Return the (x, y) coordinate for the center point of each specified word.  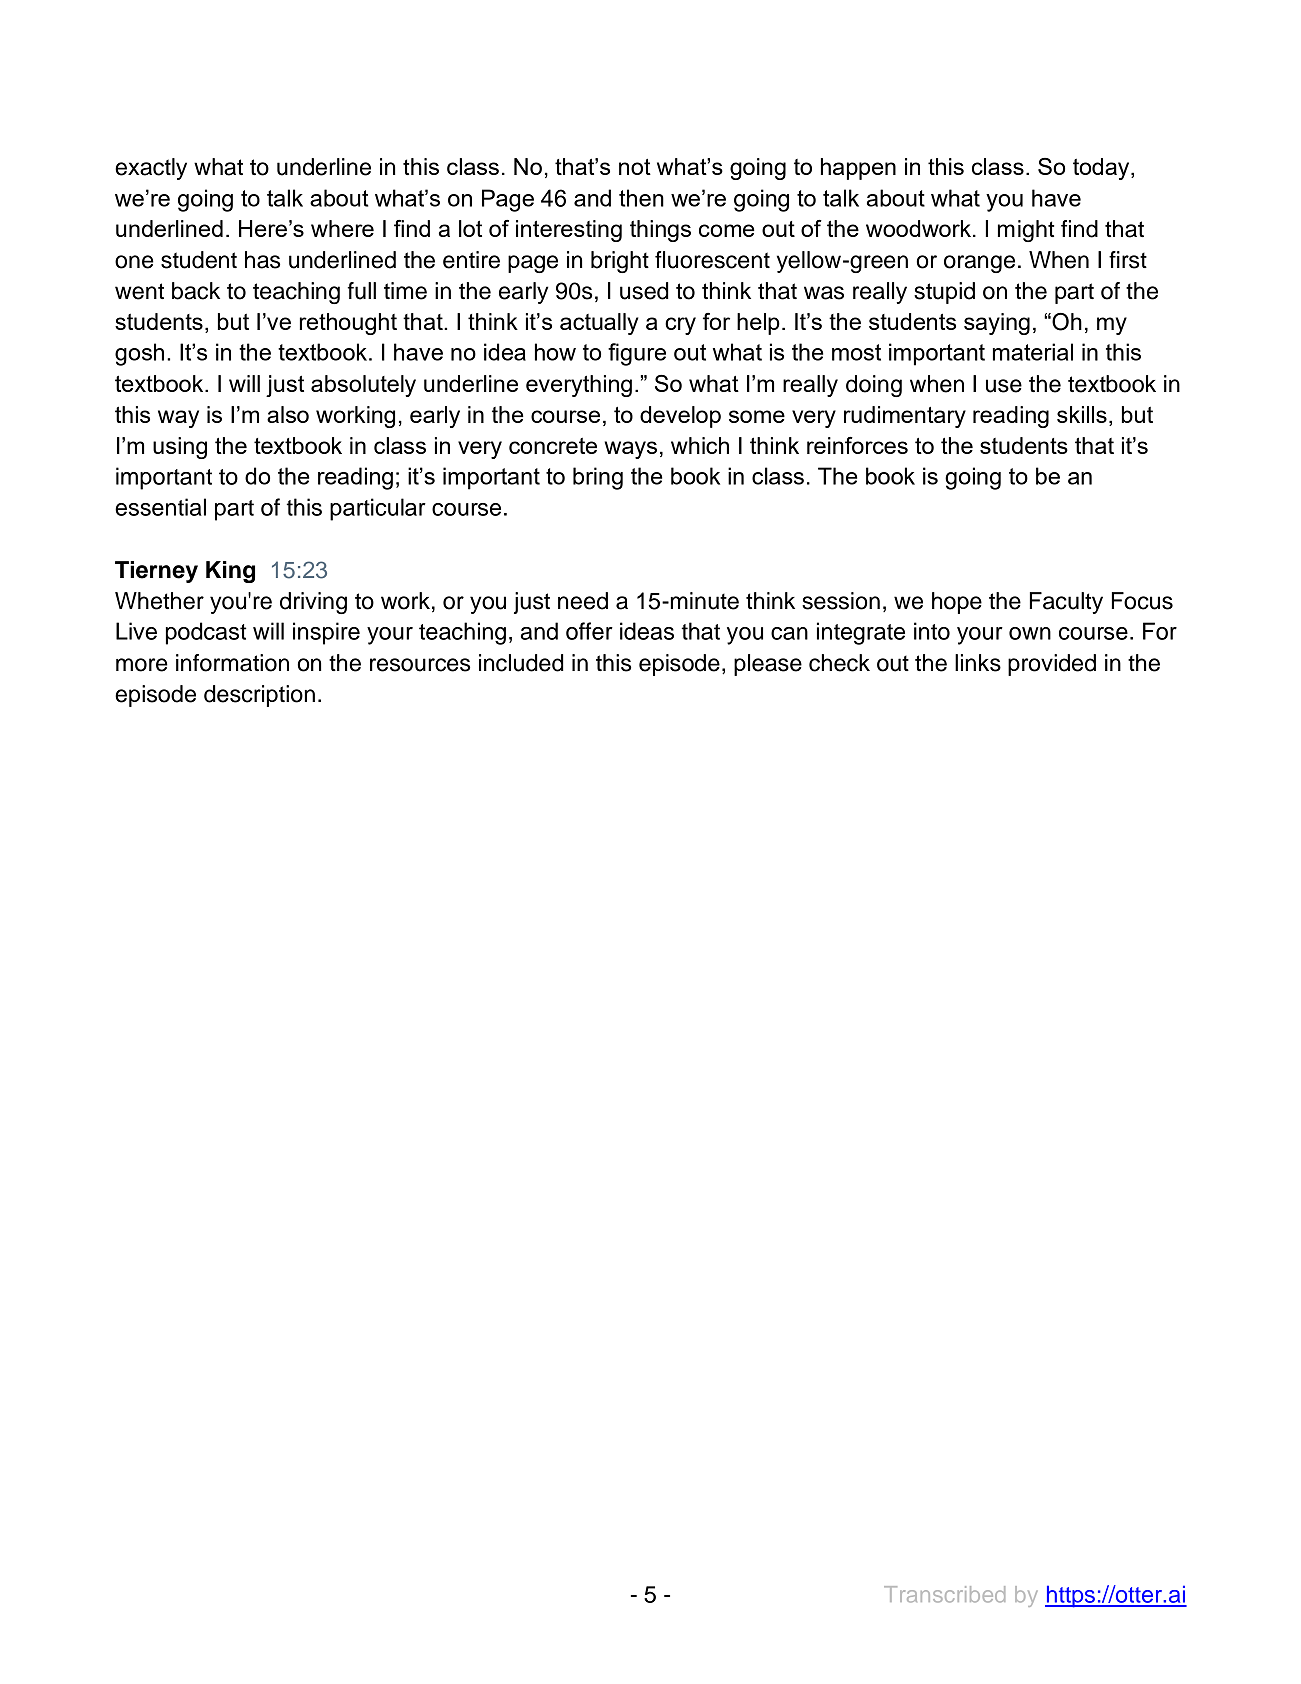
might (1026, 231)
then (641, 198)
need (583, 601)
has (262, 260)
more (142, 665)
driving (313, 603)
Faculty (1066, 603)
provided (1052, 665)
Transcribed (944, 1594)
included (521, 663)
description (259, 696)
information (232, 663)
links (978, 663)
